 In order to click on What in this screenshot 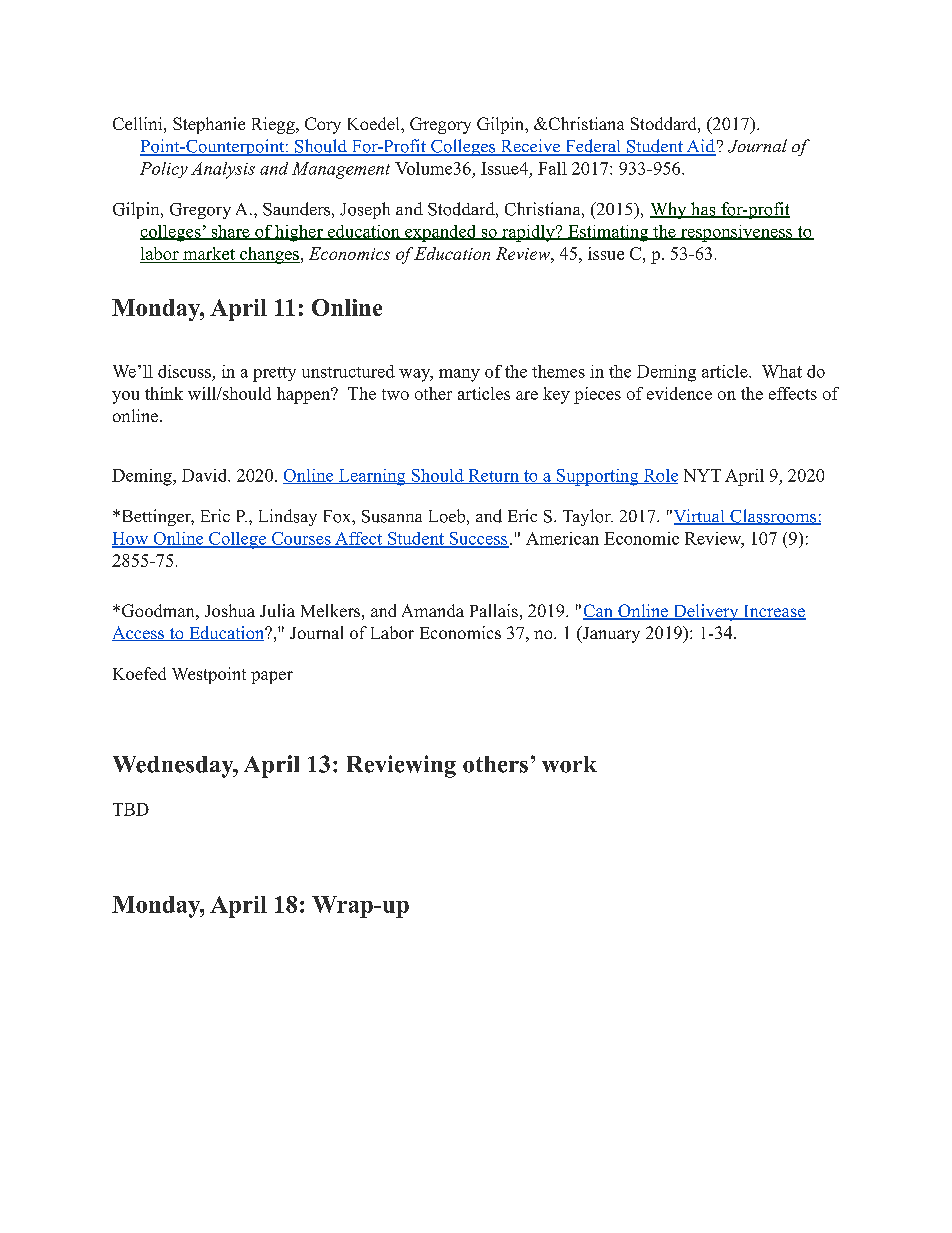, I will do `click(782, 371)`.
